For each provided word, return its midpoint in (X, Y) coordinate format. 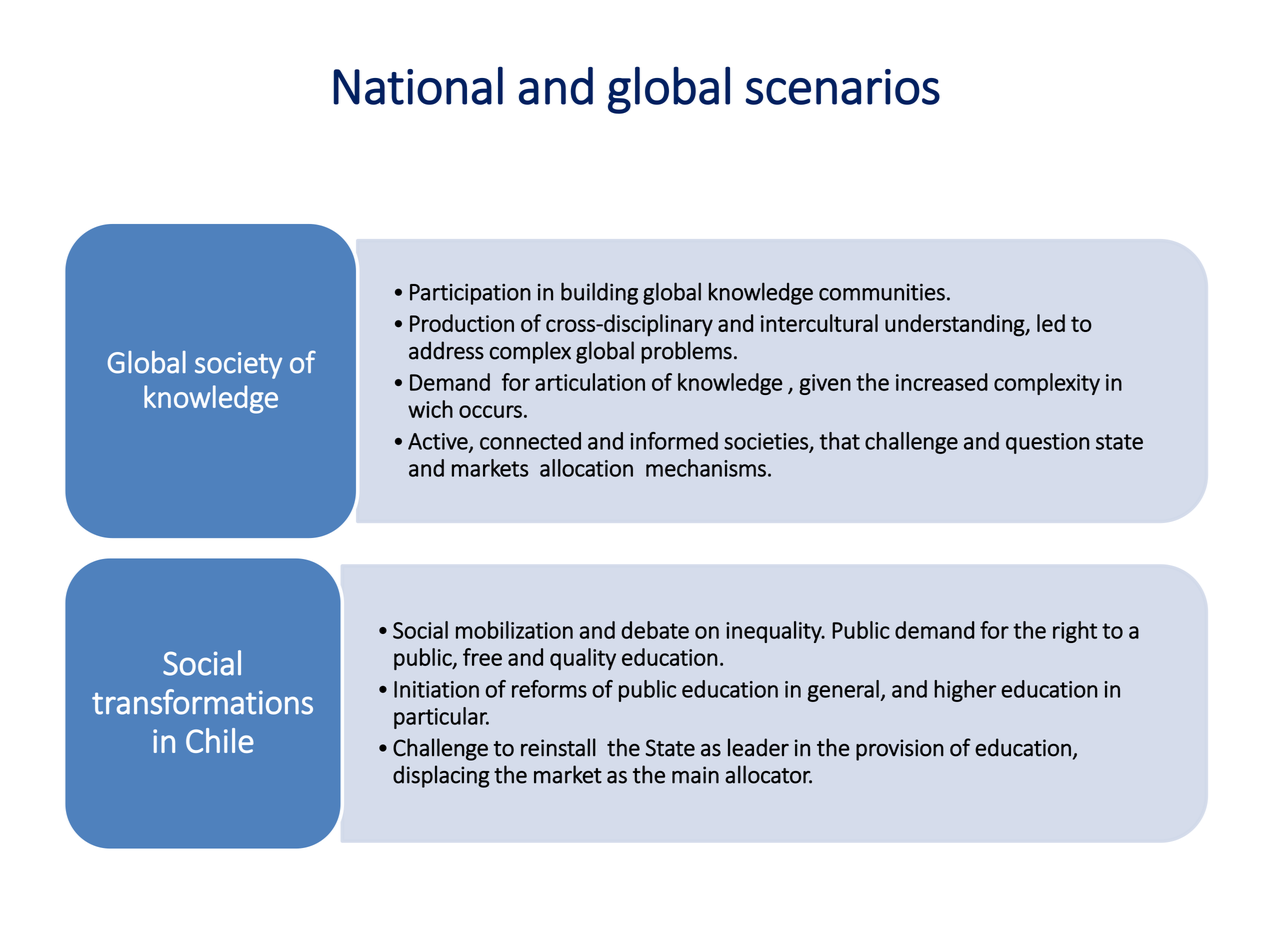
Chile (220, 740)
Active (439, 442)
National (418, 85)
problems (686, 352)
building (599, 293)
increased (942, 382)
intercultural (819, 323)
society (238, 365)
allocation (586, 468)
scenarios (842, 87)
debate (655, 630)
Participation (470, 294)
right (1075, 632)
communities (882, 292)
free (482, 657)
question (1047, 443)
